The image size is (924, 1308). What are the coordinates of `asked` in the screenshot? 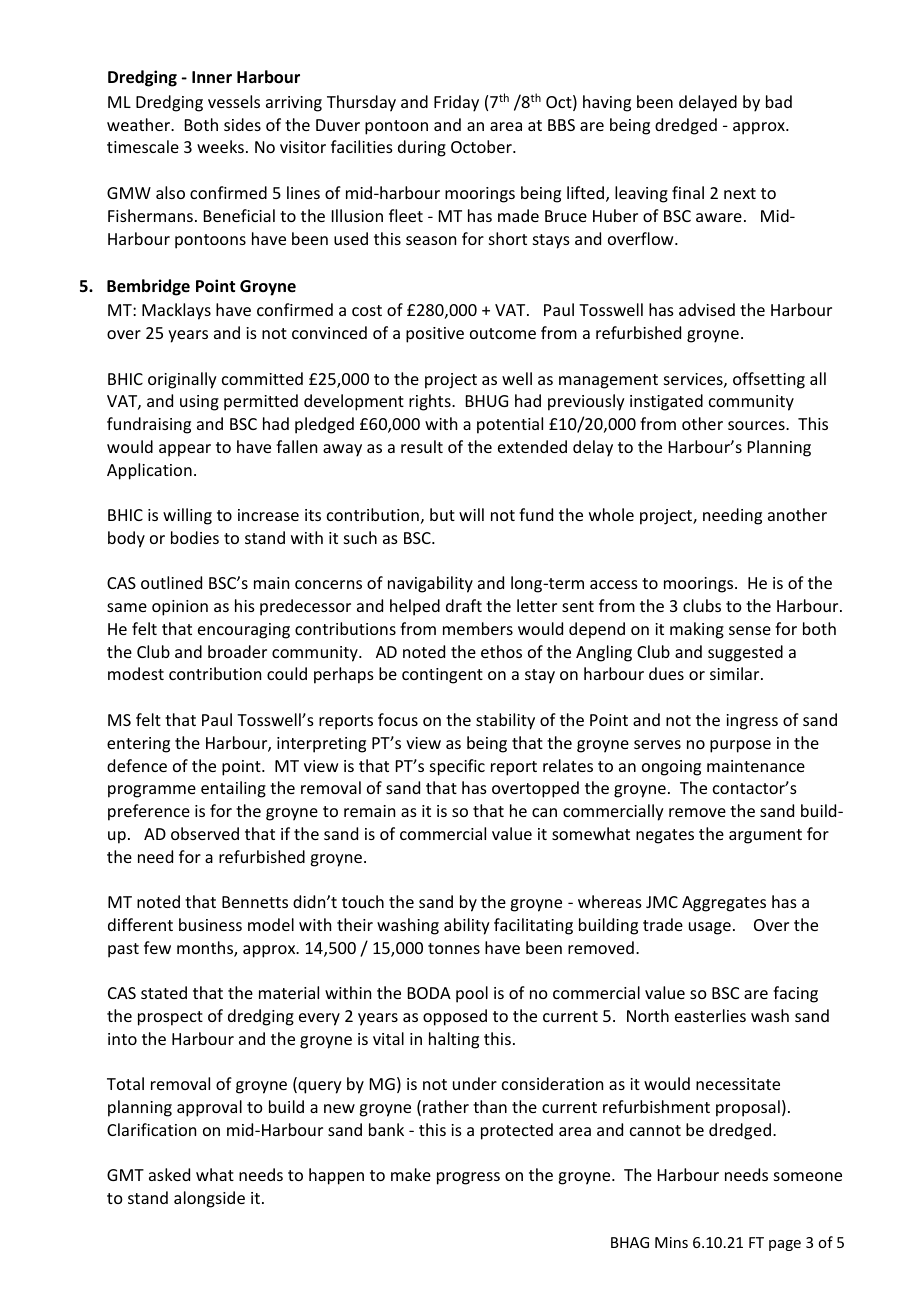 It's located at (169, 1174).
